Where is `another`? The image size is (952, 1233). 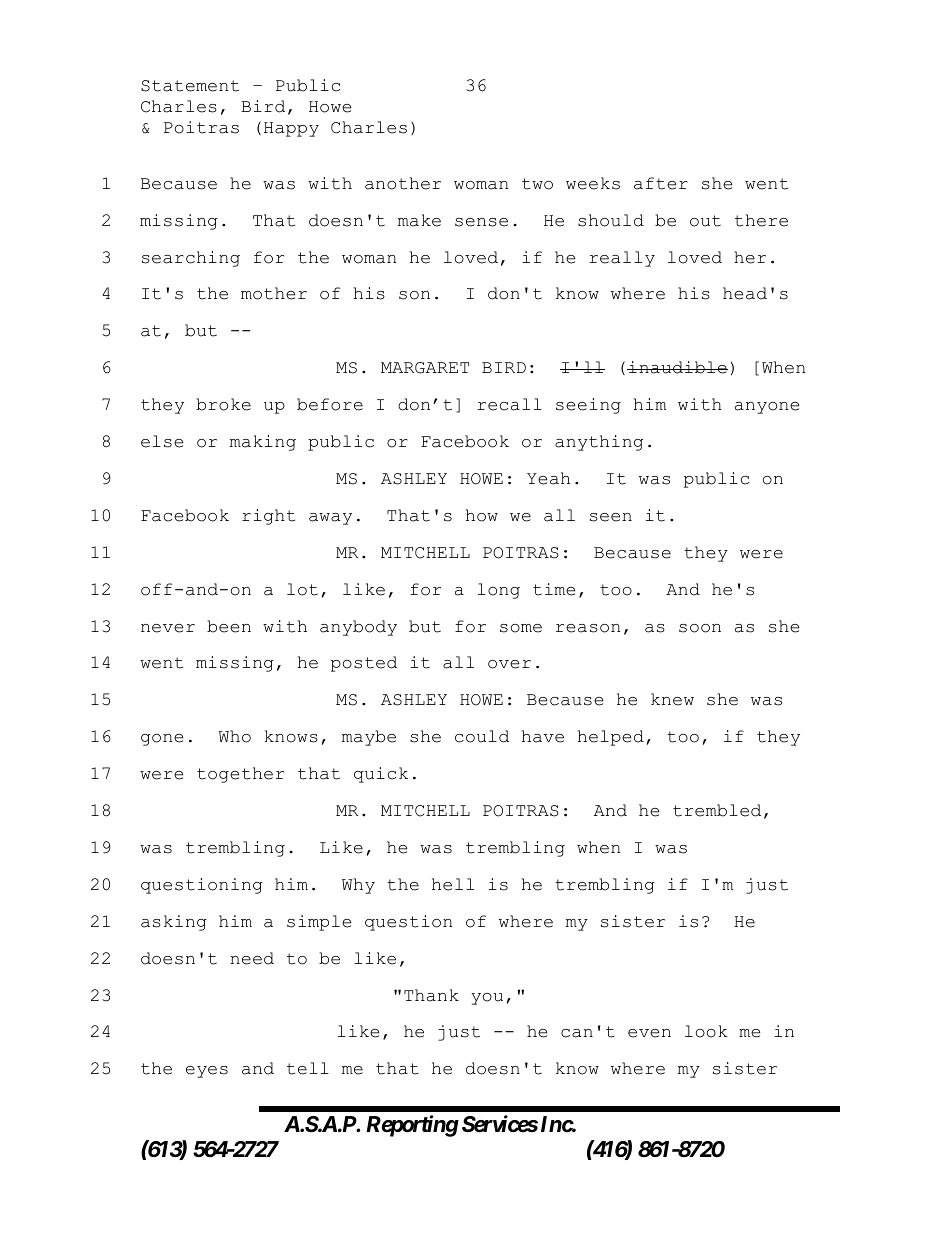
another is located at coordinates (403, 183).
